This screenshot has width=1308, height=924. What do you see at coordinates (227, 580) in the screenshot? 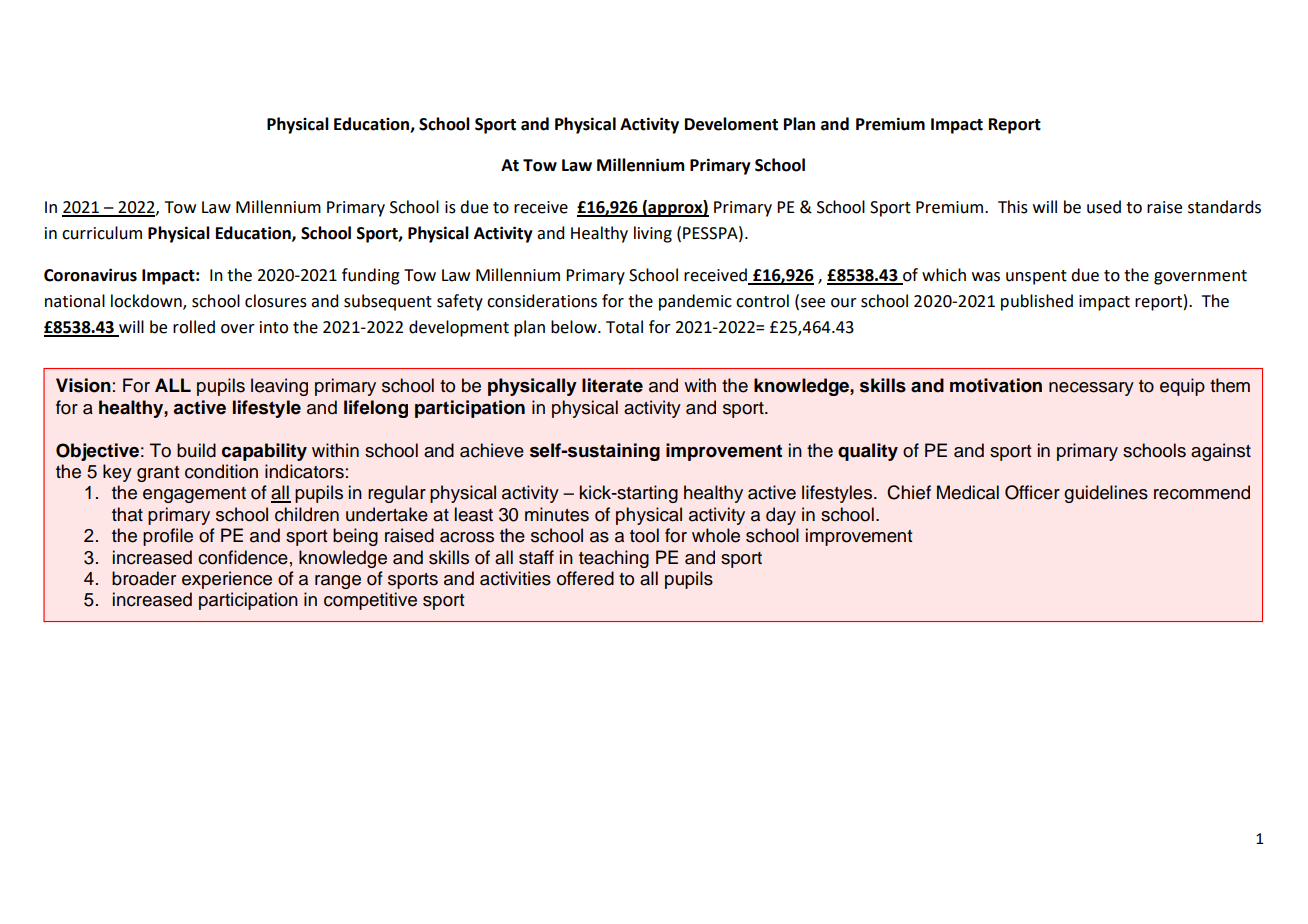
I see `experience` at bounding box center [227, 580].
